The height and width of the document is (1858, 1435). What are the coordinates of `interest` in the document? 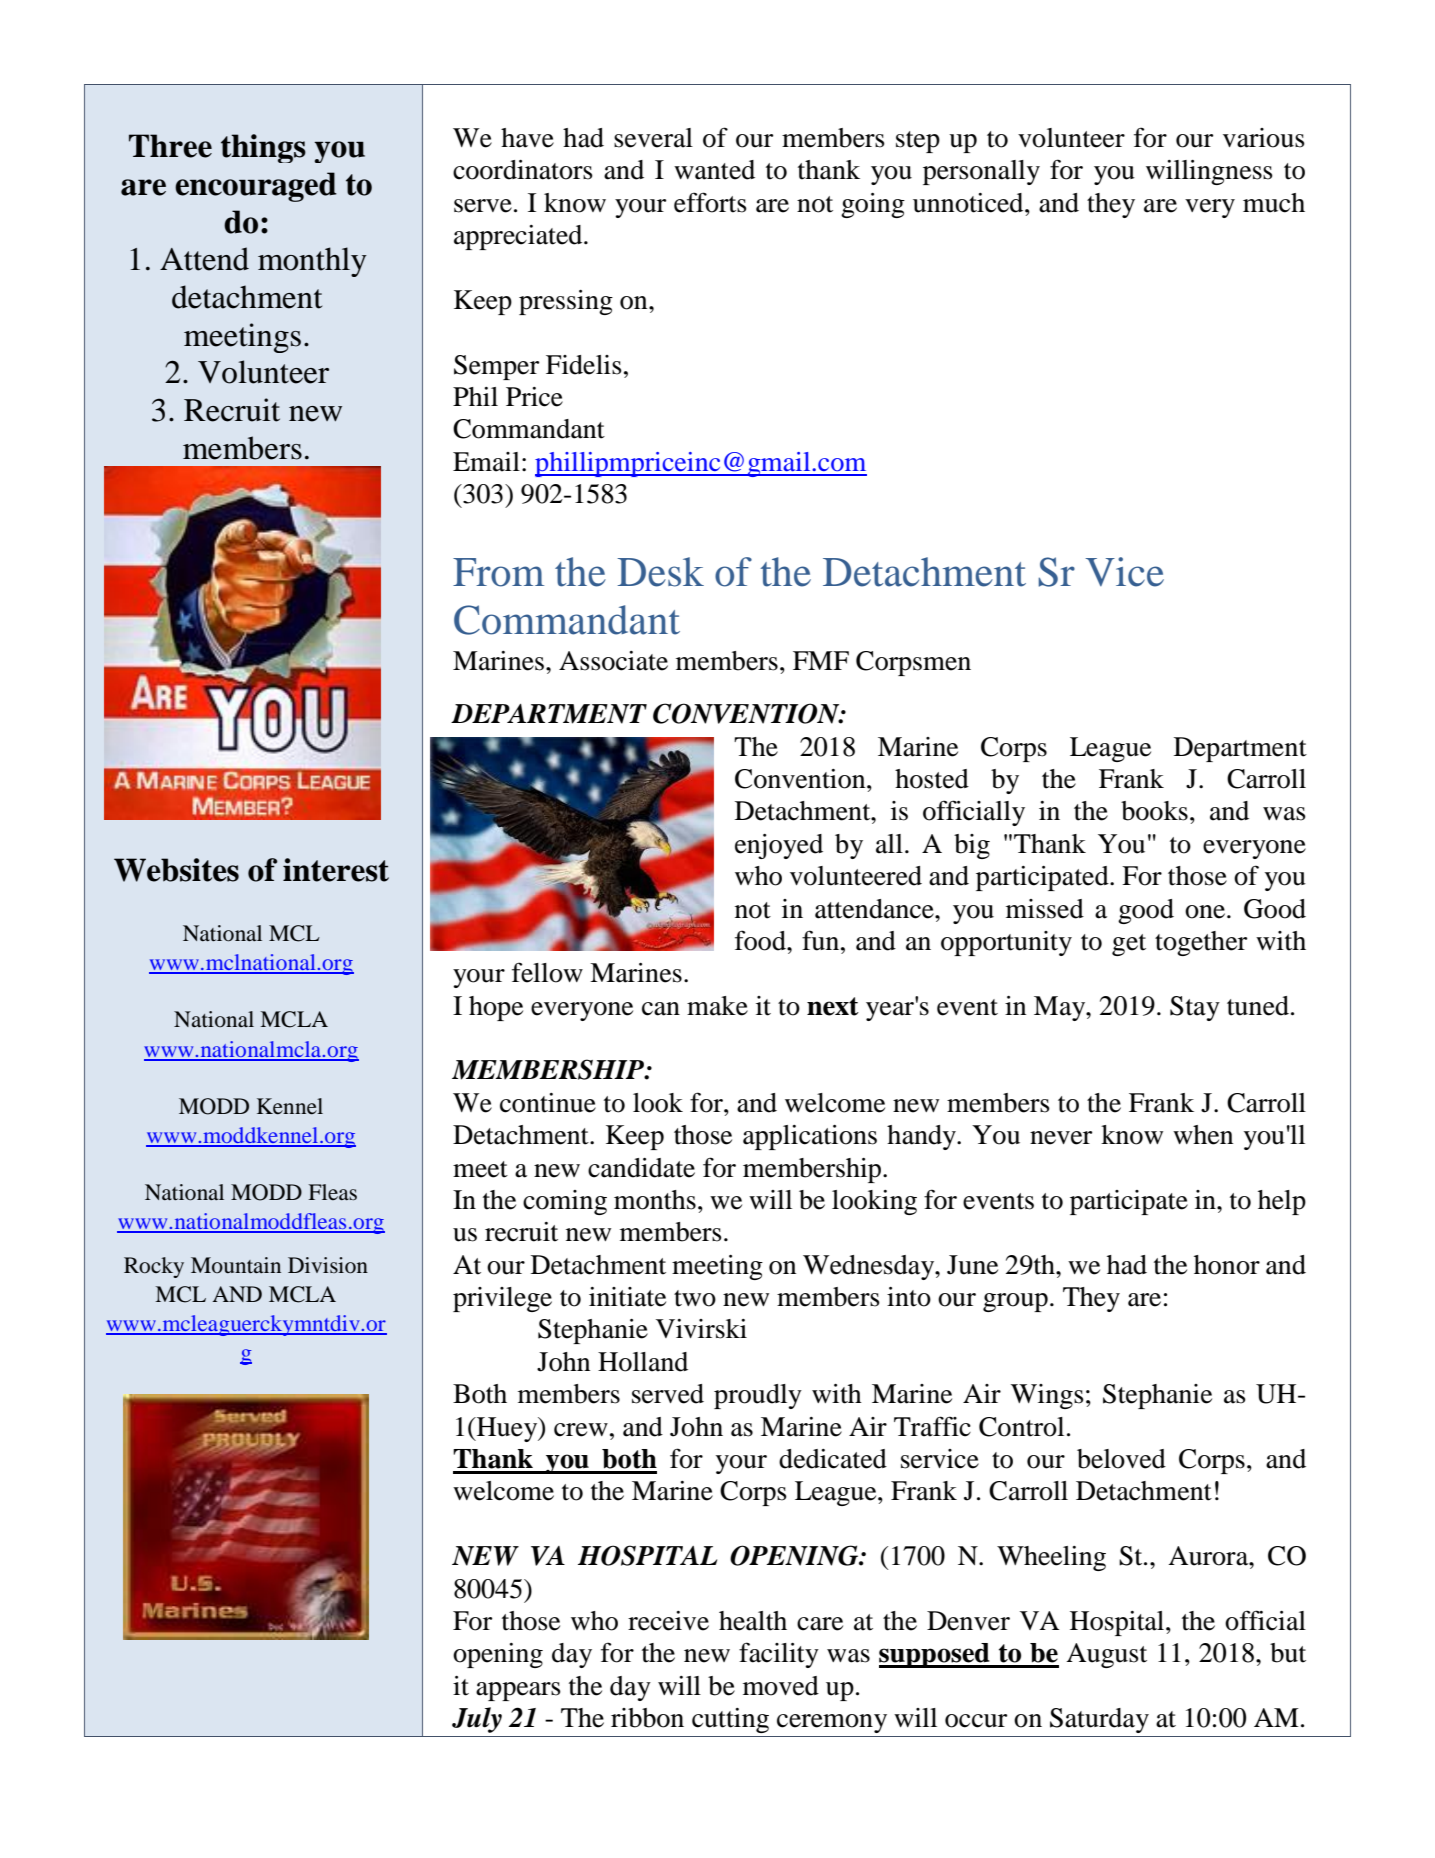 It's located at (336, 870).
